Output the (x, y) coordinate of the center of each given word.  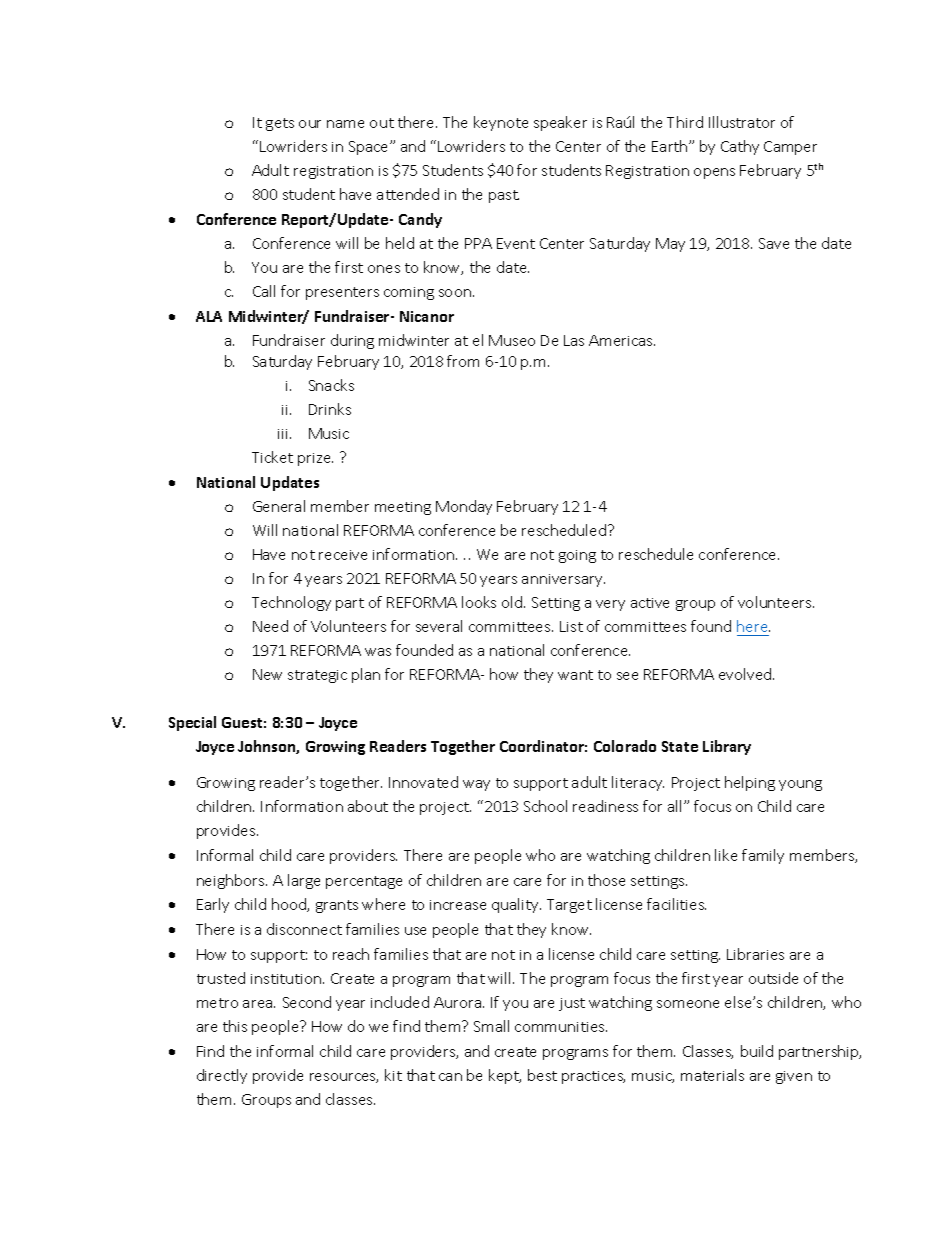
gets (280, 124)
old (513, 602)
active (650, 603)
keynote (501, 123)
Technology (291, 603)
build (757, 1051)
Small (491, 1026)
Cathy (740, 147)
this (235, 1026)
